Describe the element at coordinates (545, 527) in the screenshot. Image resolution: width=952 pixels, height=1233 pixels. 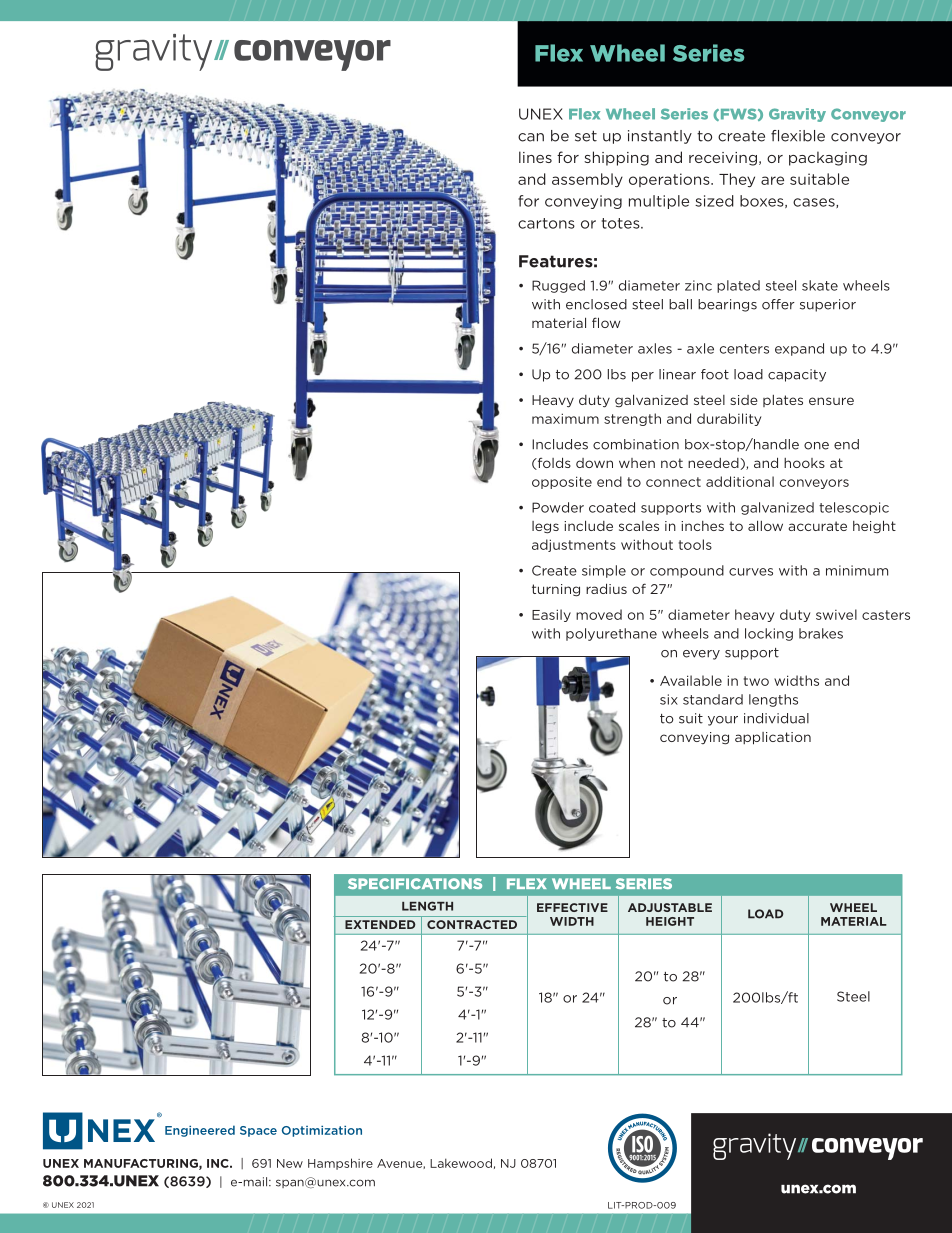
I see `legs` at that location.
